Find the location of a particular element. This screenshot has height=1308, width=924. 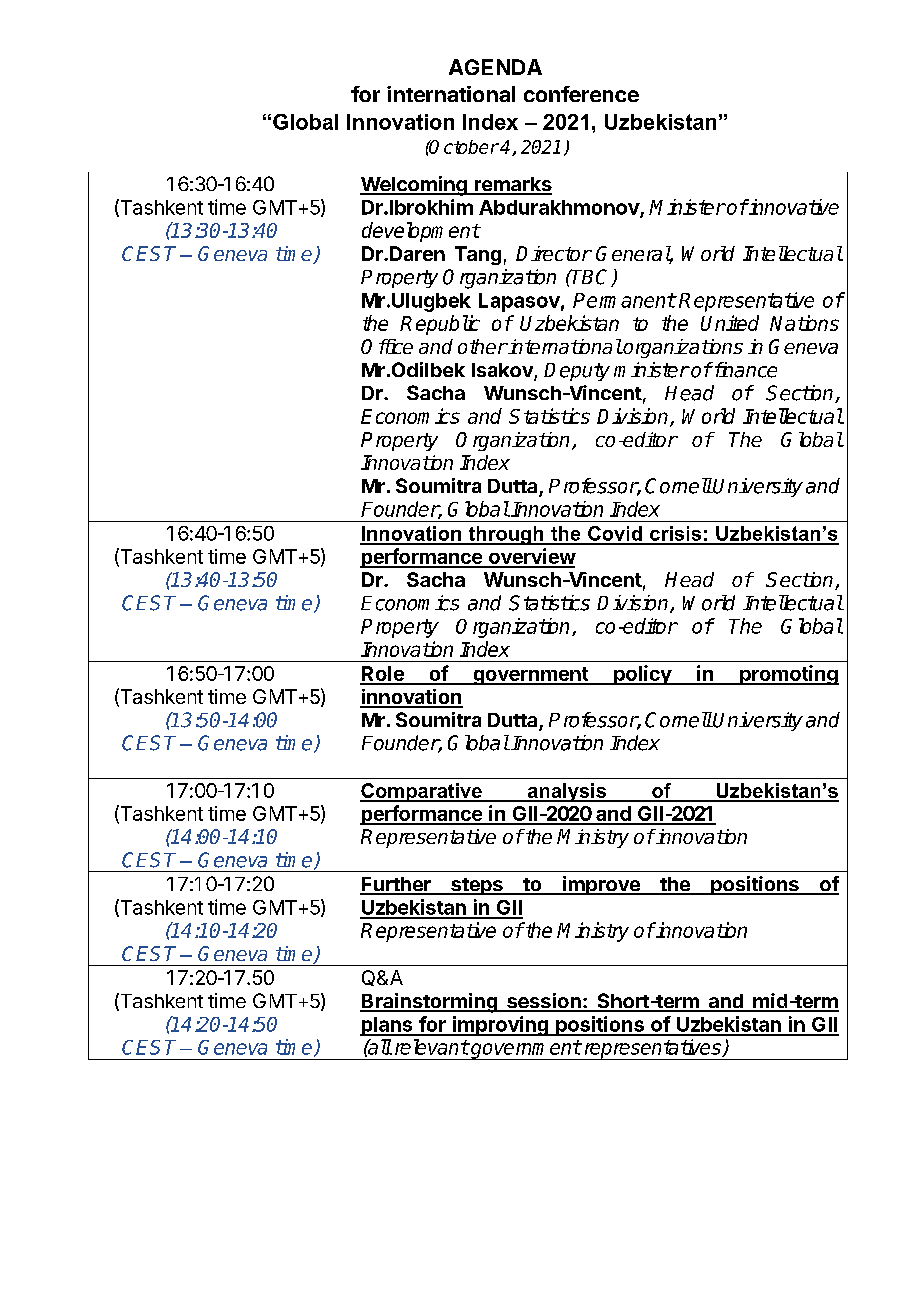

Republic is located at coordinates (440, 325).
